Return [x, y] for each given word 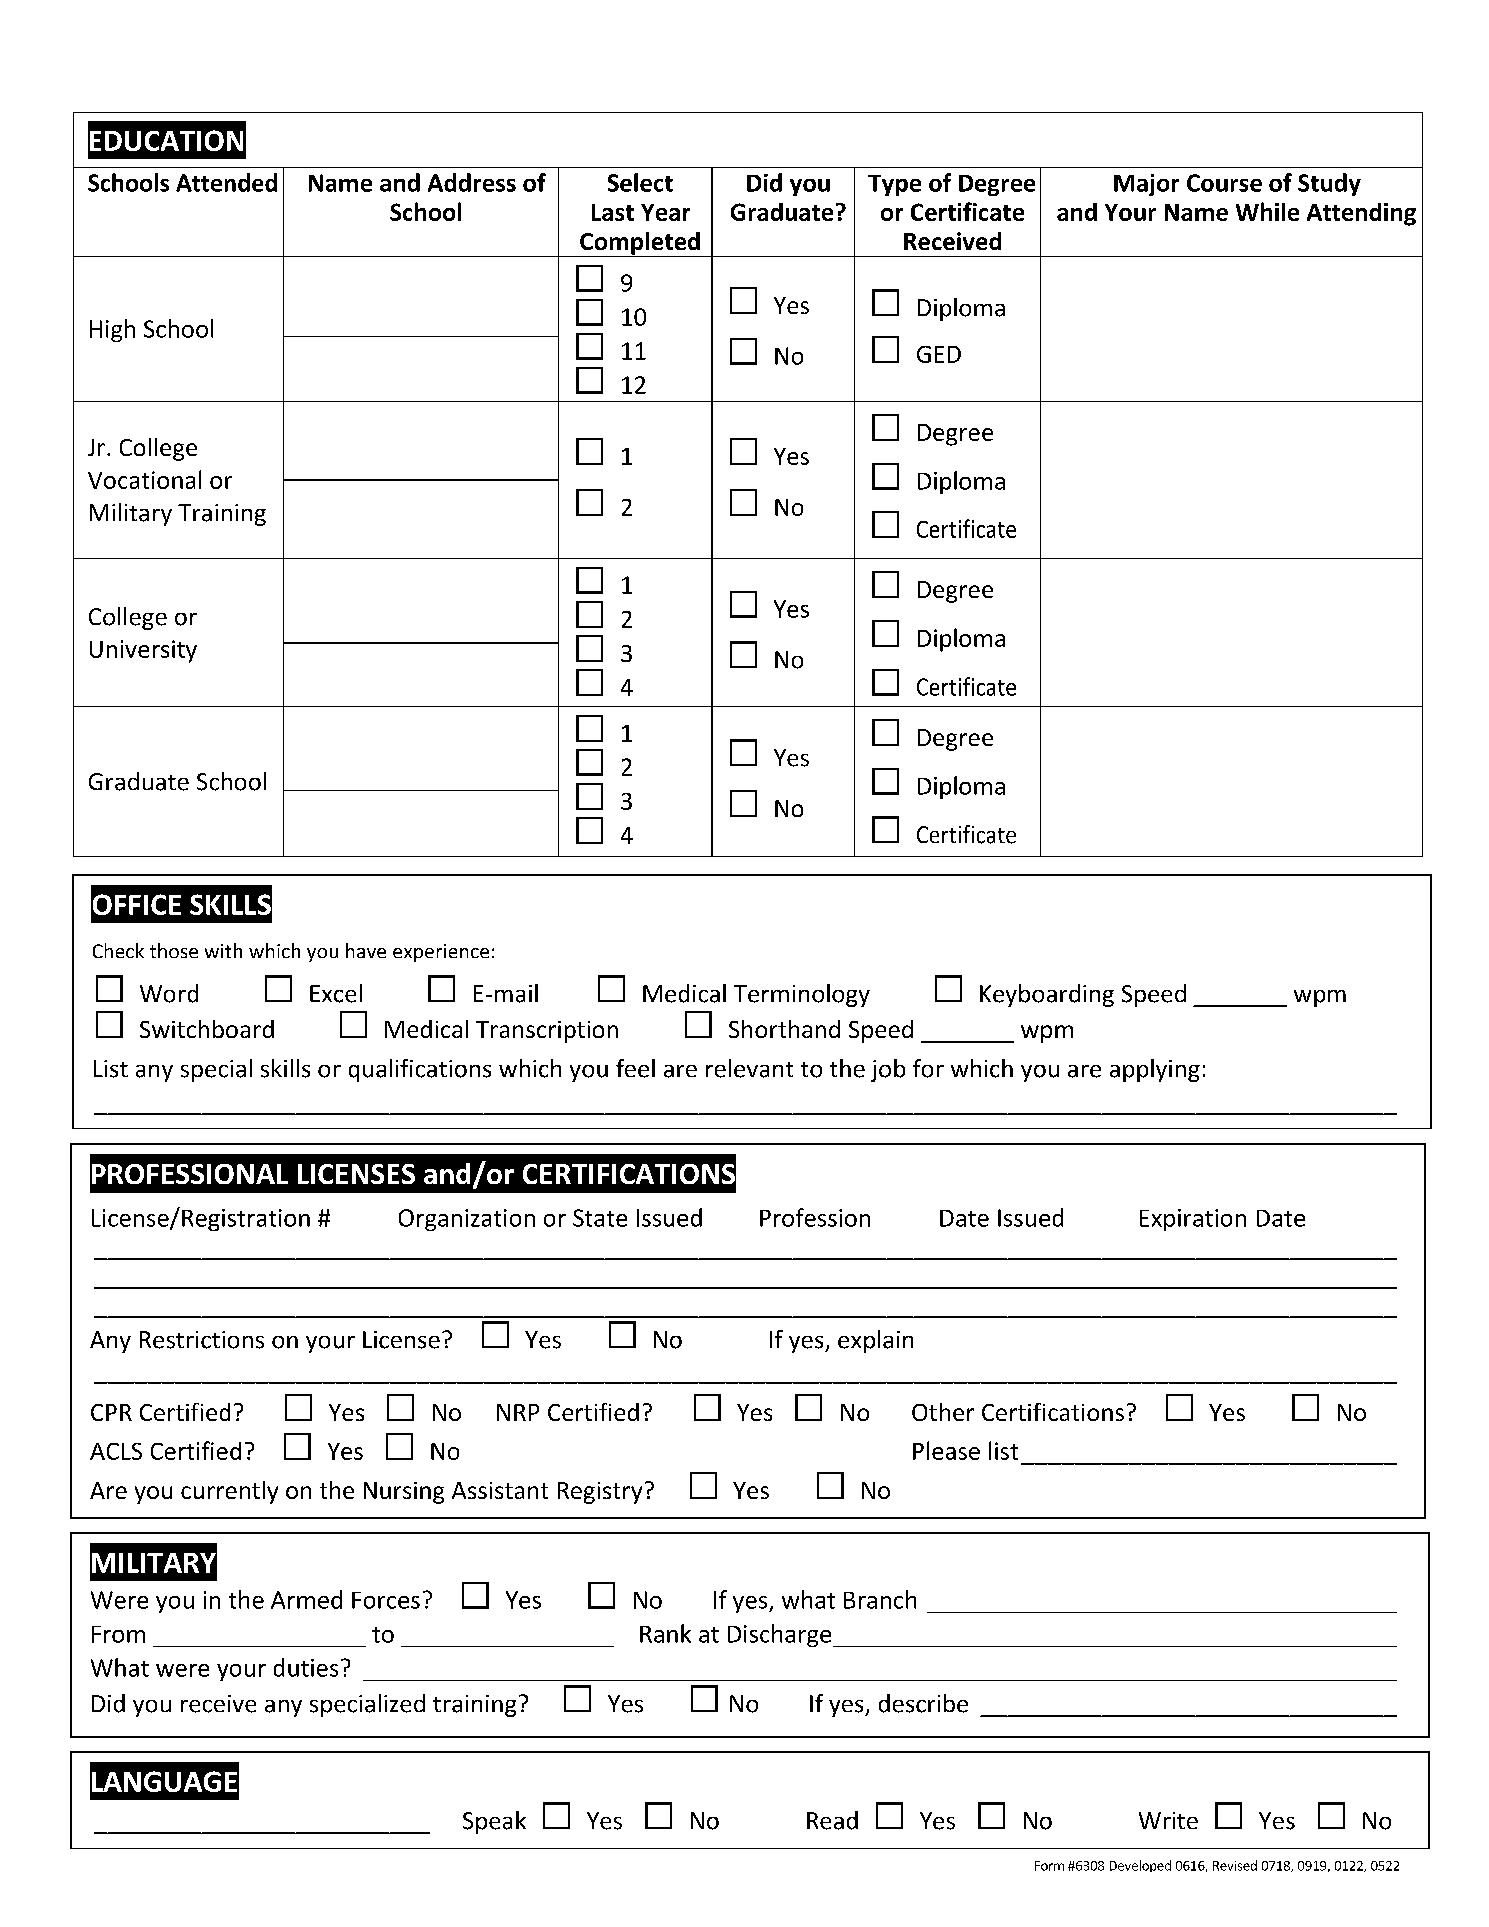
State [600, 1218]
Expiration [1193, 1220]
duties [306, 1667]
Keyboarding [1047, 995]
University [143, 651]
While [1267, 211]
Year [665, 212]
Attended [226, 182]
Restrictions [202, 1340]
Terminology [802, 995]
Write [1168, 1820]
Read [832, 1820]
